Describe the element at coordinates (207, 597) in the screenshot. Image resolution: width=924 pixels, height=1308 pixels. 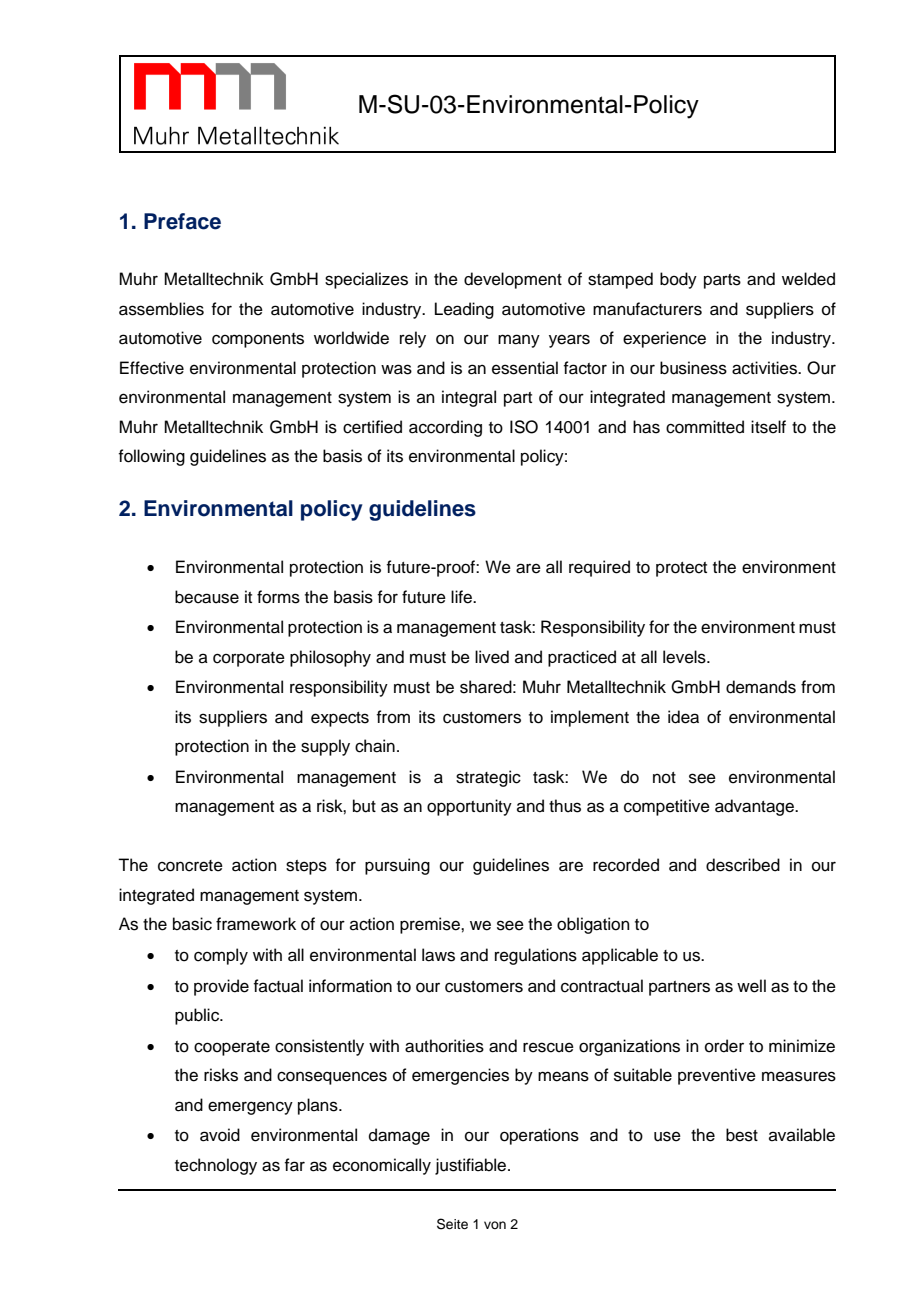
I see `because` at that location.
